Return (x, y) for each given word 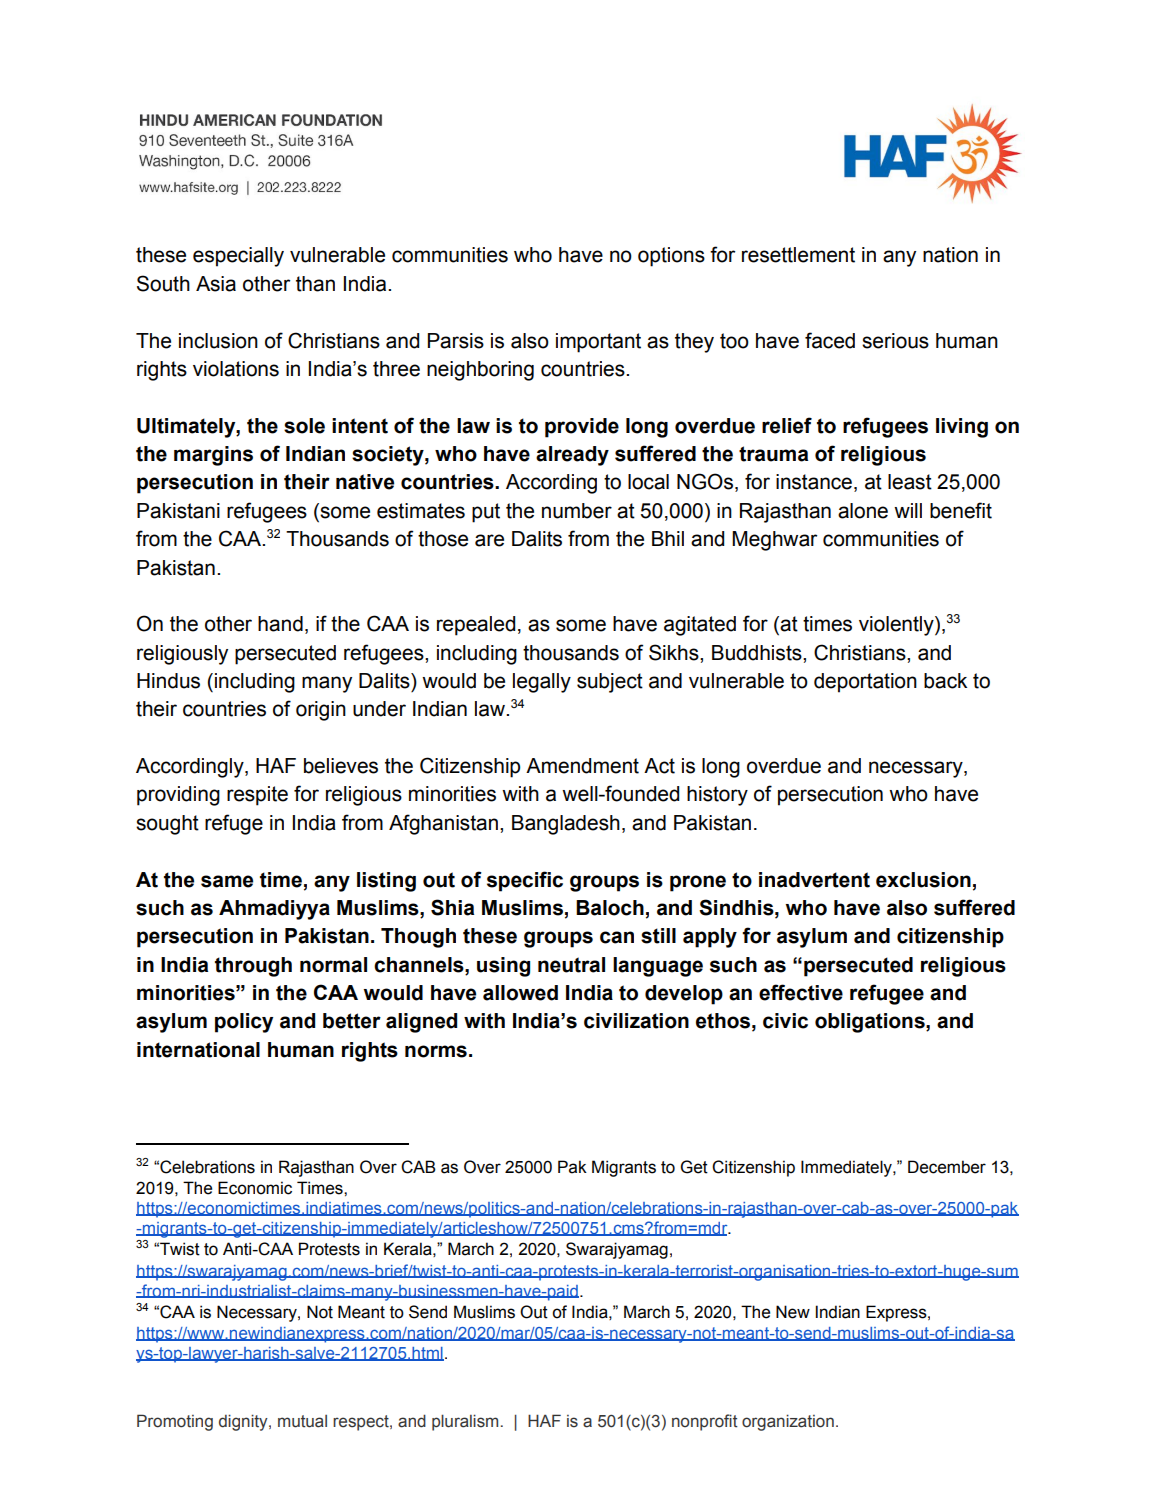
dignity (244, 1422)
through (253, 967)
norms (436, 1051)
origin (321, 711)
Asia (216, 284)
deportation (865, 683)
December (947, 1167)
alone (863, 511)
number (577, 511)
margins (213, 456)
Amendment (582, 766)
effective (801, 992)
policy (244, 1023)
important (598, 343)
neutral (571, 965)
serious (895, 341)
